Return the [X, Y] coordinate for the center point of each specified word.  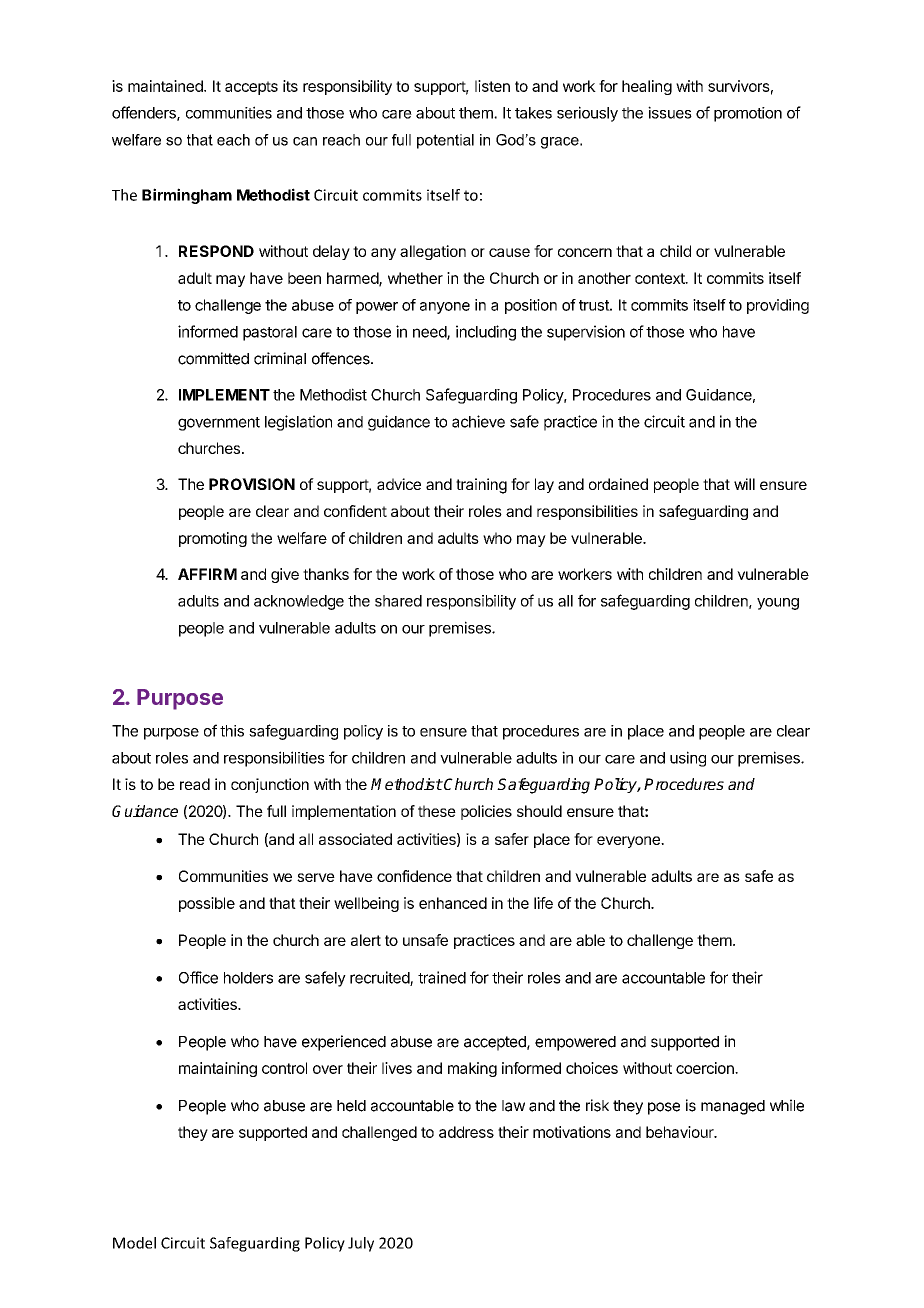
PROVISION [252, 484]
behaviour [681, 1132]
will [744, 484]
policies [486, 812]
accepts [251, 88]
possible [207, 904]
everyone [629, 842]
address [466, 1132]
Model [134, 1243]
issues [670, 112]
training [481, 486]
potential [445, 141]
